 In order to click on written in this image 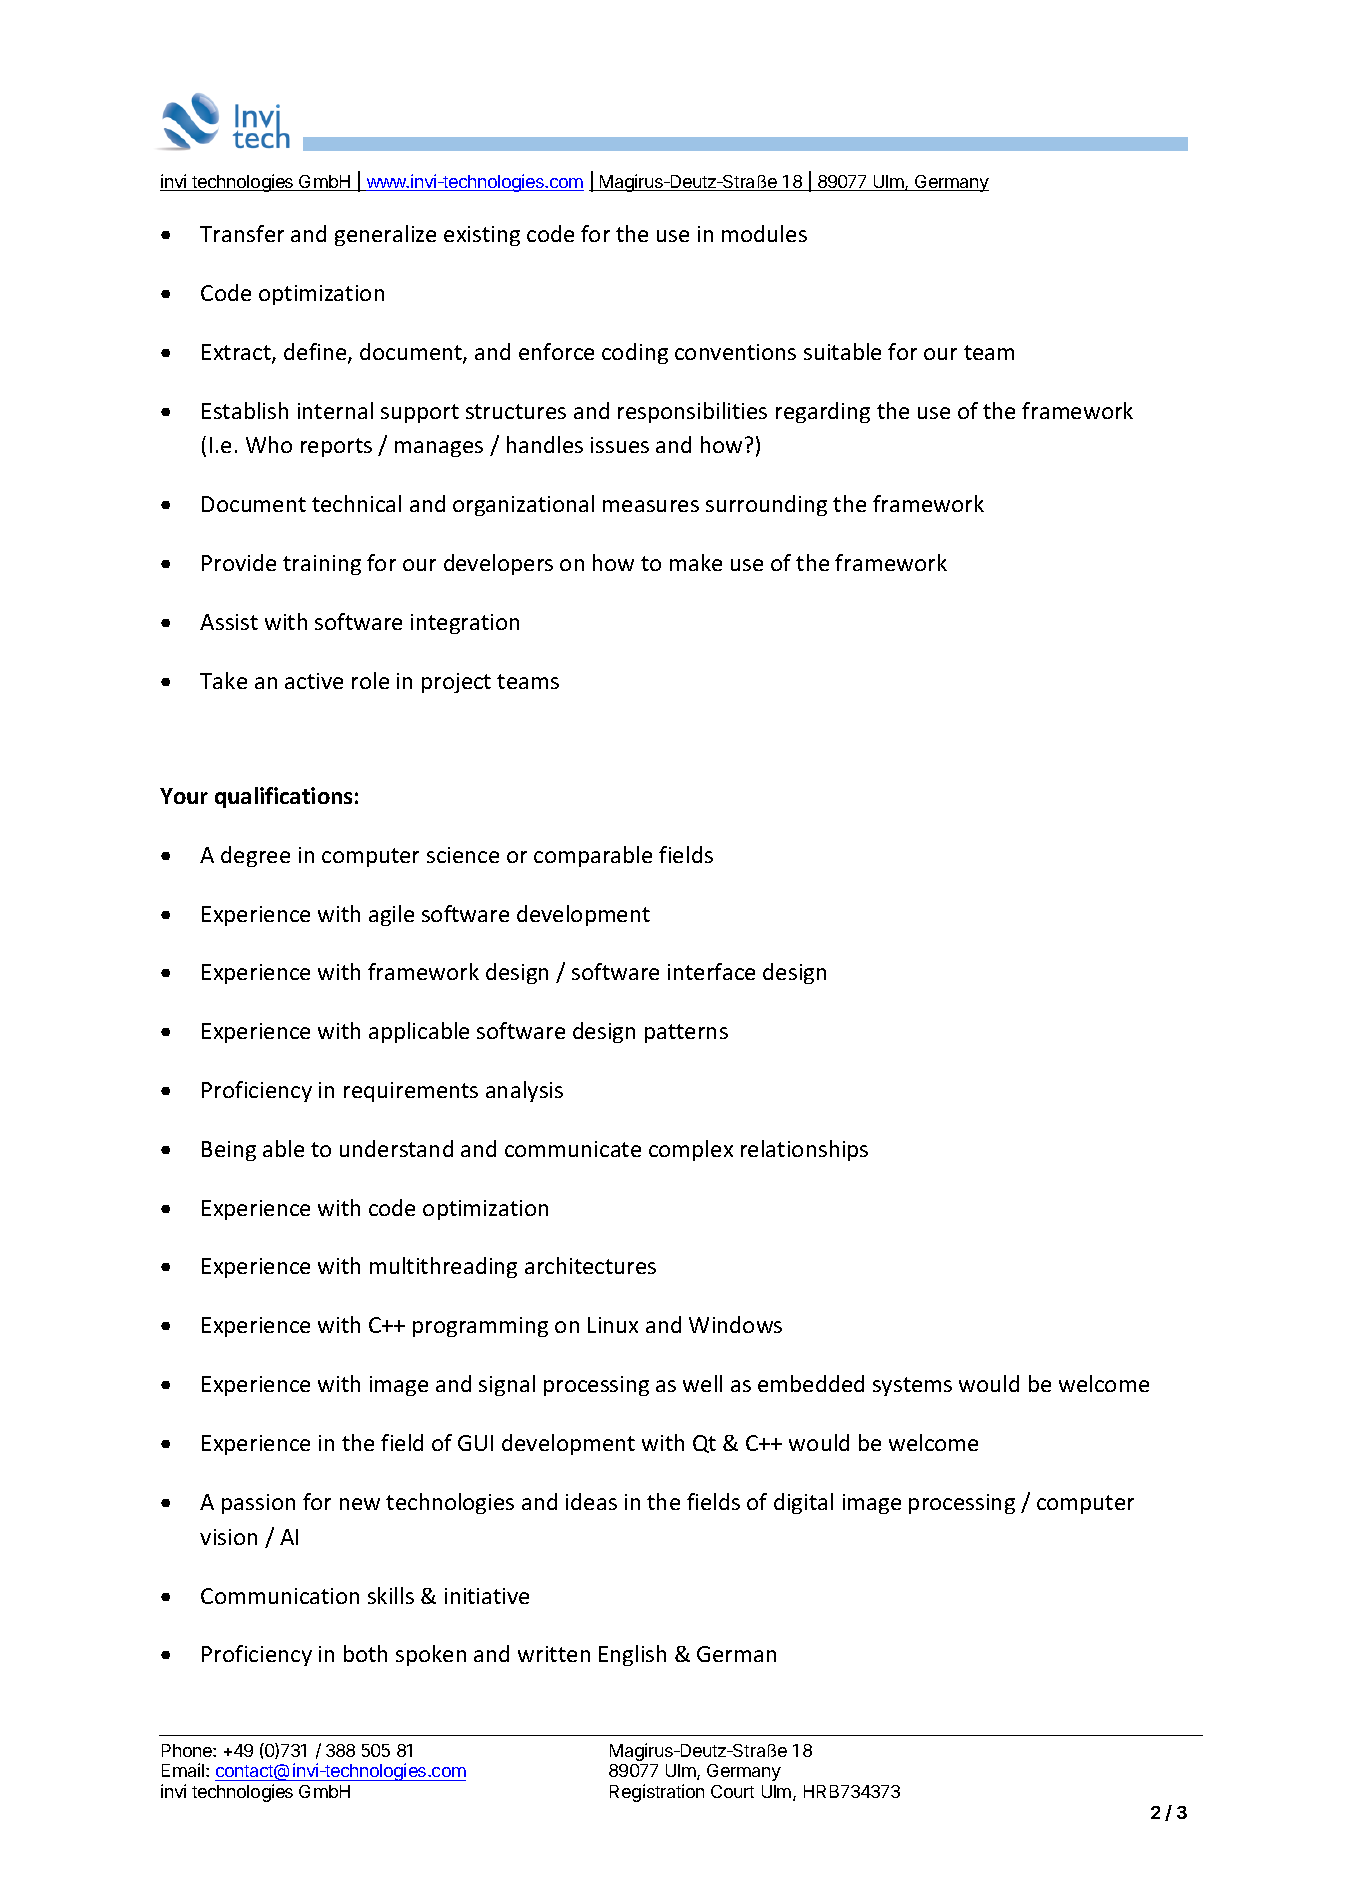, I will do `click(554, 1654)`.
